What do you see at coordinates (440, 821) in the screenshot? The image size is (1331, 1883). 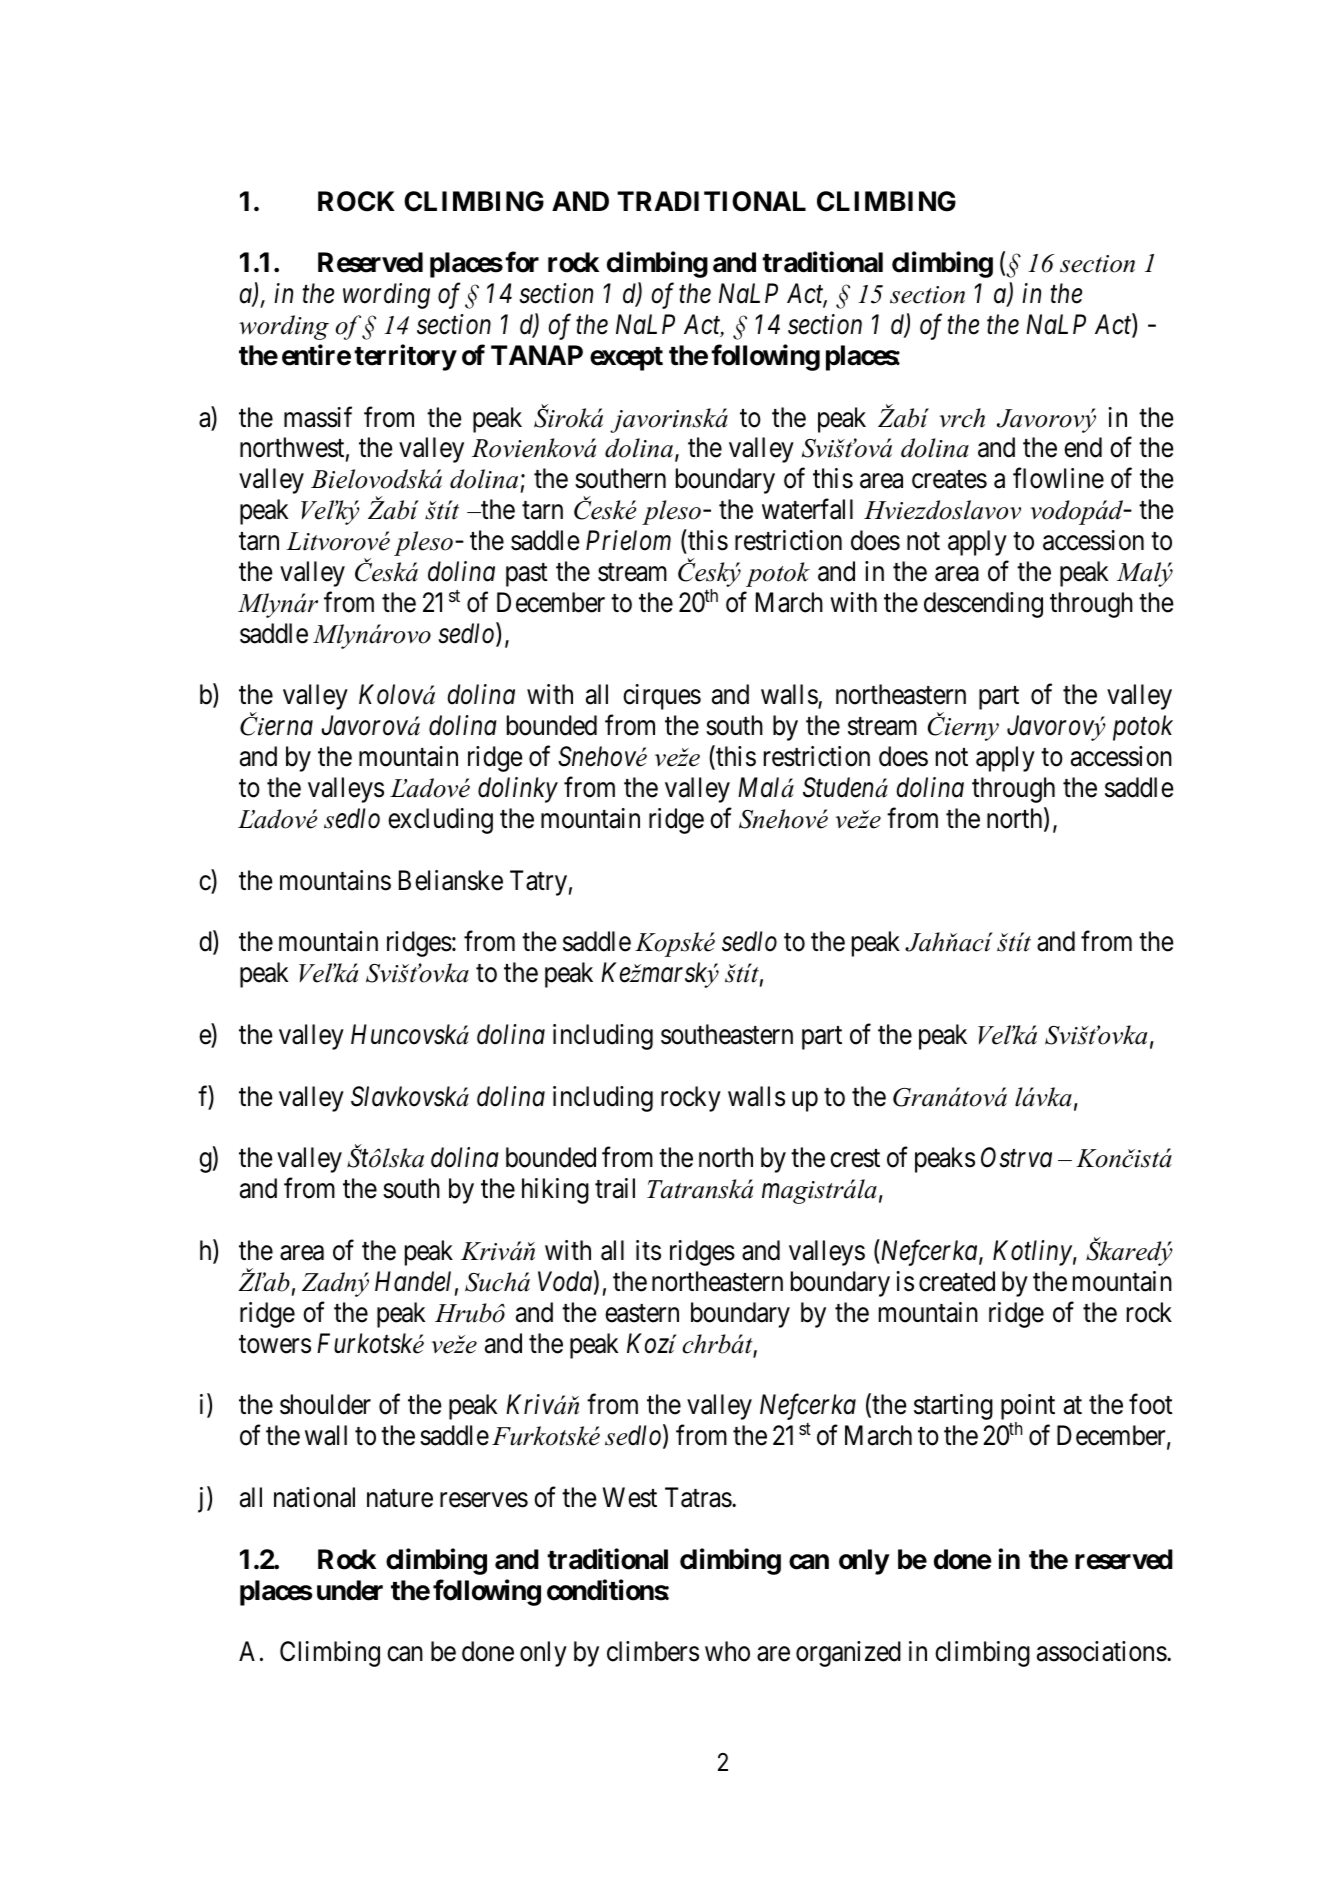 I see `excluding` at bounding box center [440, 821].
